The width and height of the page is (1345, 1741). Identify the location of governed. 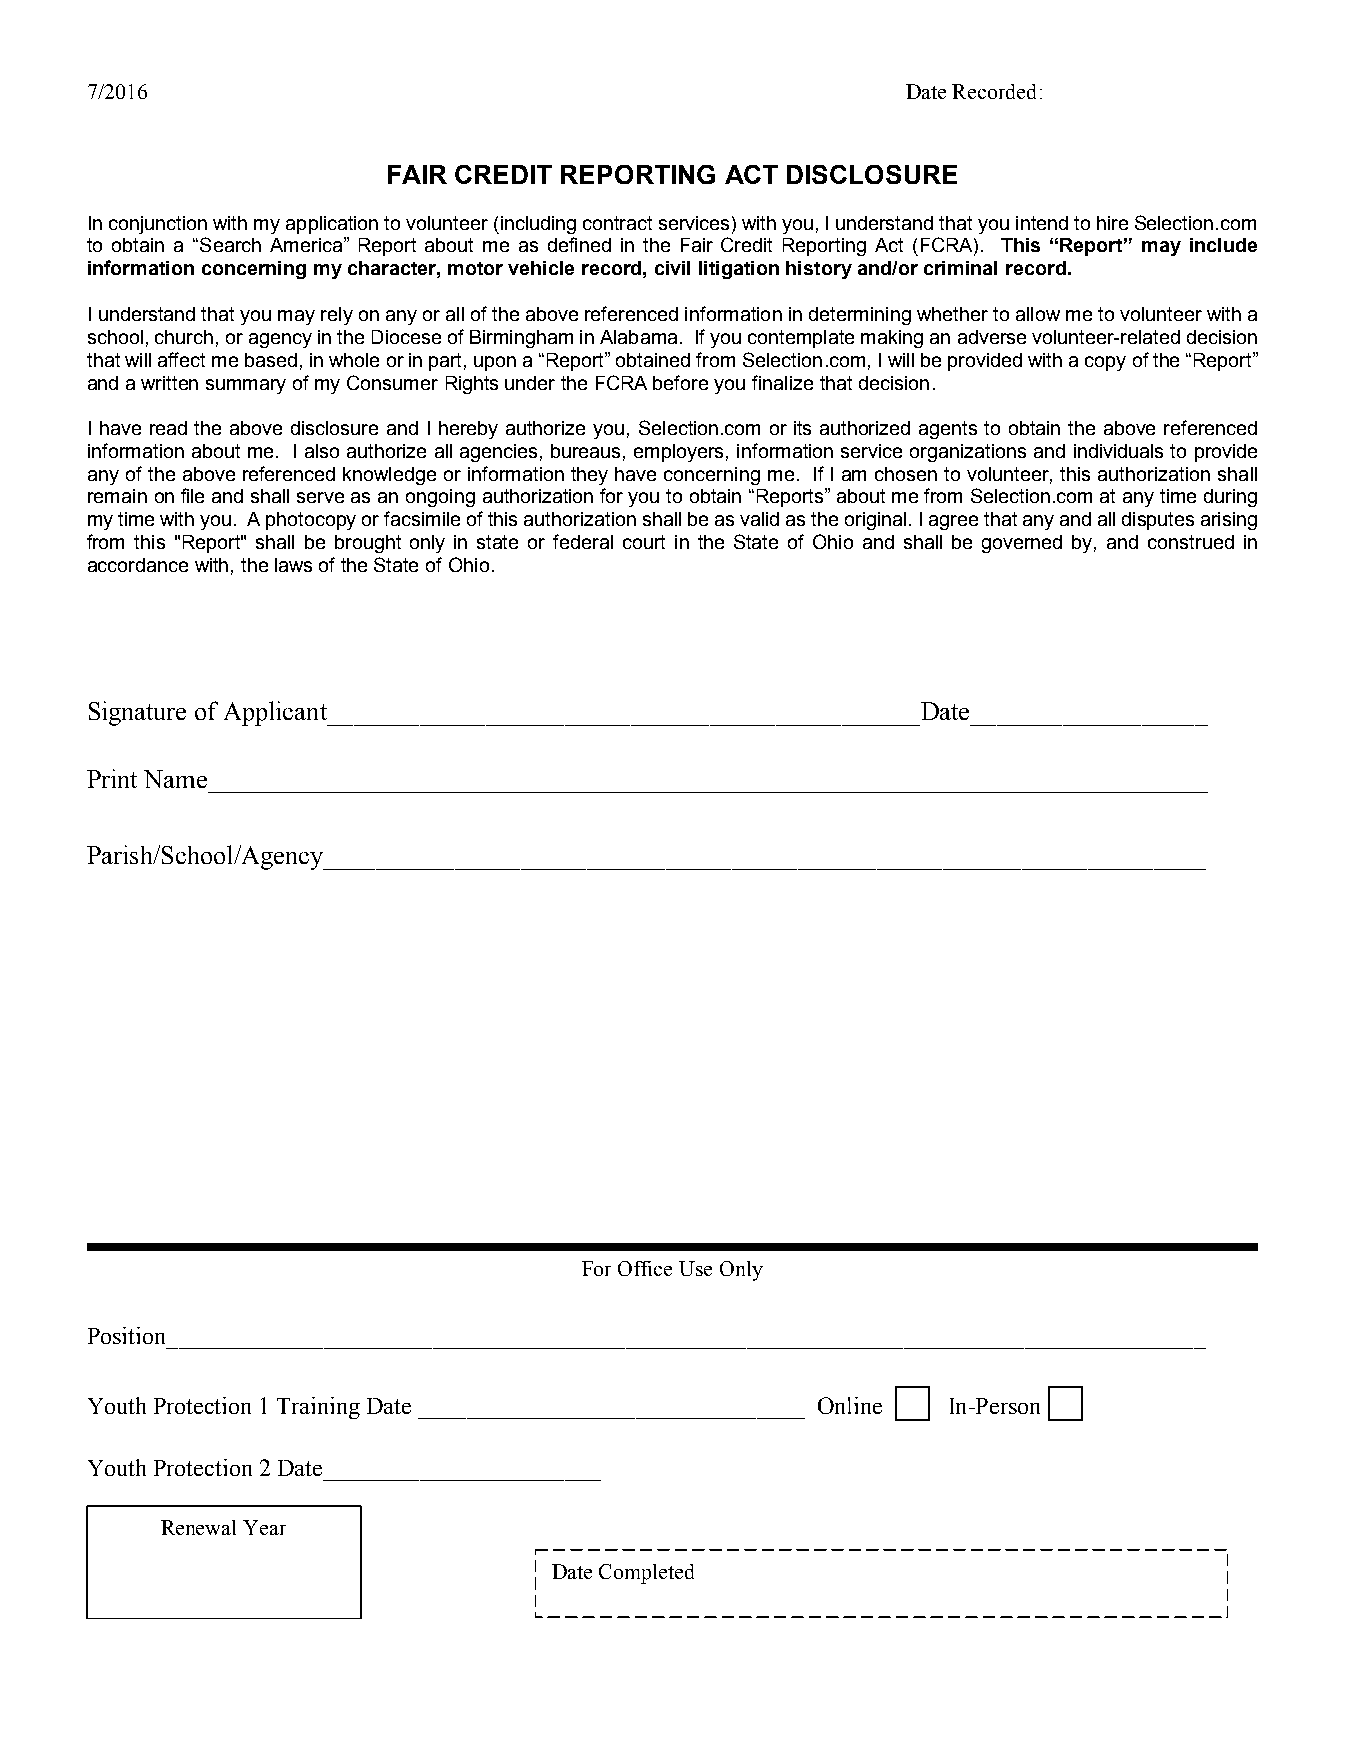
(1022, 544).
